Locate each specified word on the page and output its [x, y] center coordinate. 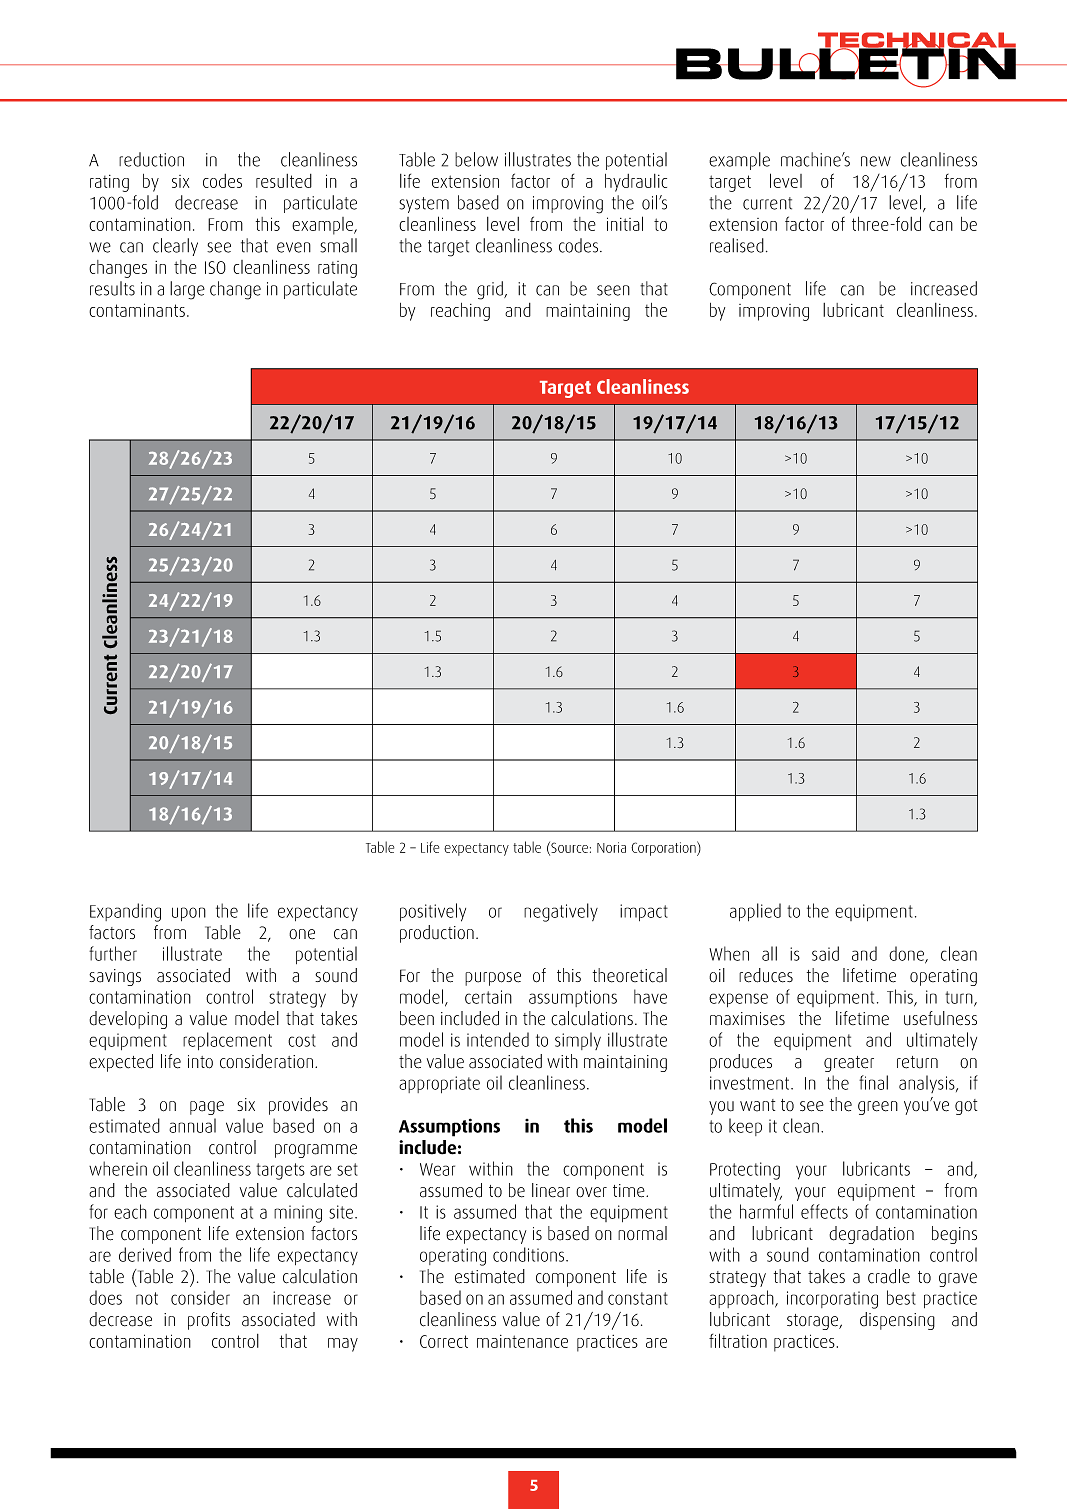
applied [755, 912]
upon [189, 914]
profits [209, 1321]
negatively [561, 912]
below [476, 159]
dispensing [897, 1321]
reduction [151, 159]
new [876, 161]
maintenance [522, 1341]
